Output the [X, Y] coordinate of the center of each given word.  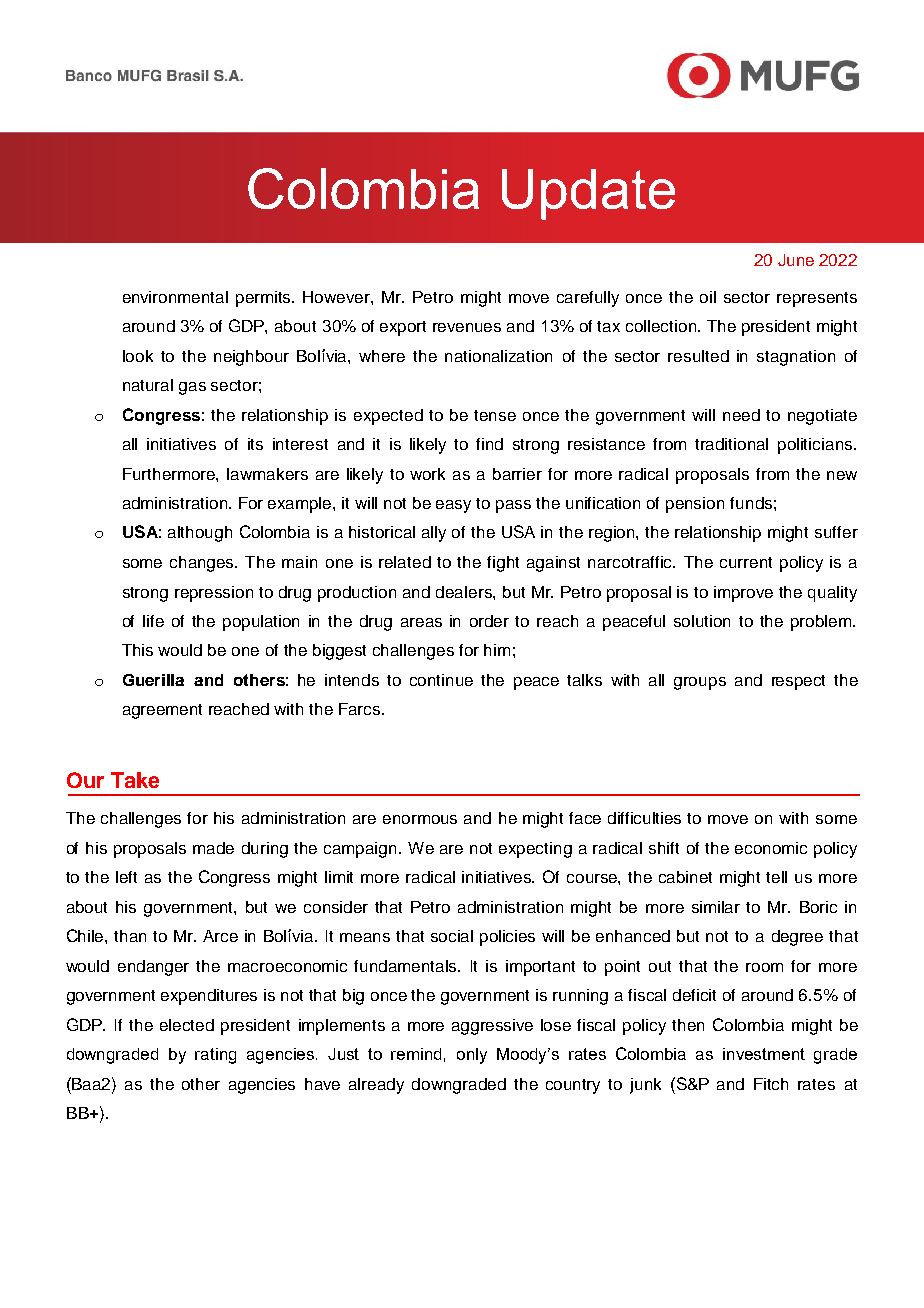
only [472, 1056]
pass [513, 506]
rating [215, 1056]
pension [695, 505]
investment [764, 1054]
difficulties [644, 818]
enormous [420, 819]
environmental [175, 297]
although [200, 534]
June [796, 260]
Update [588, 194]
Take [135, 780]
